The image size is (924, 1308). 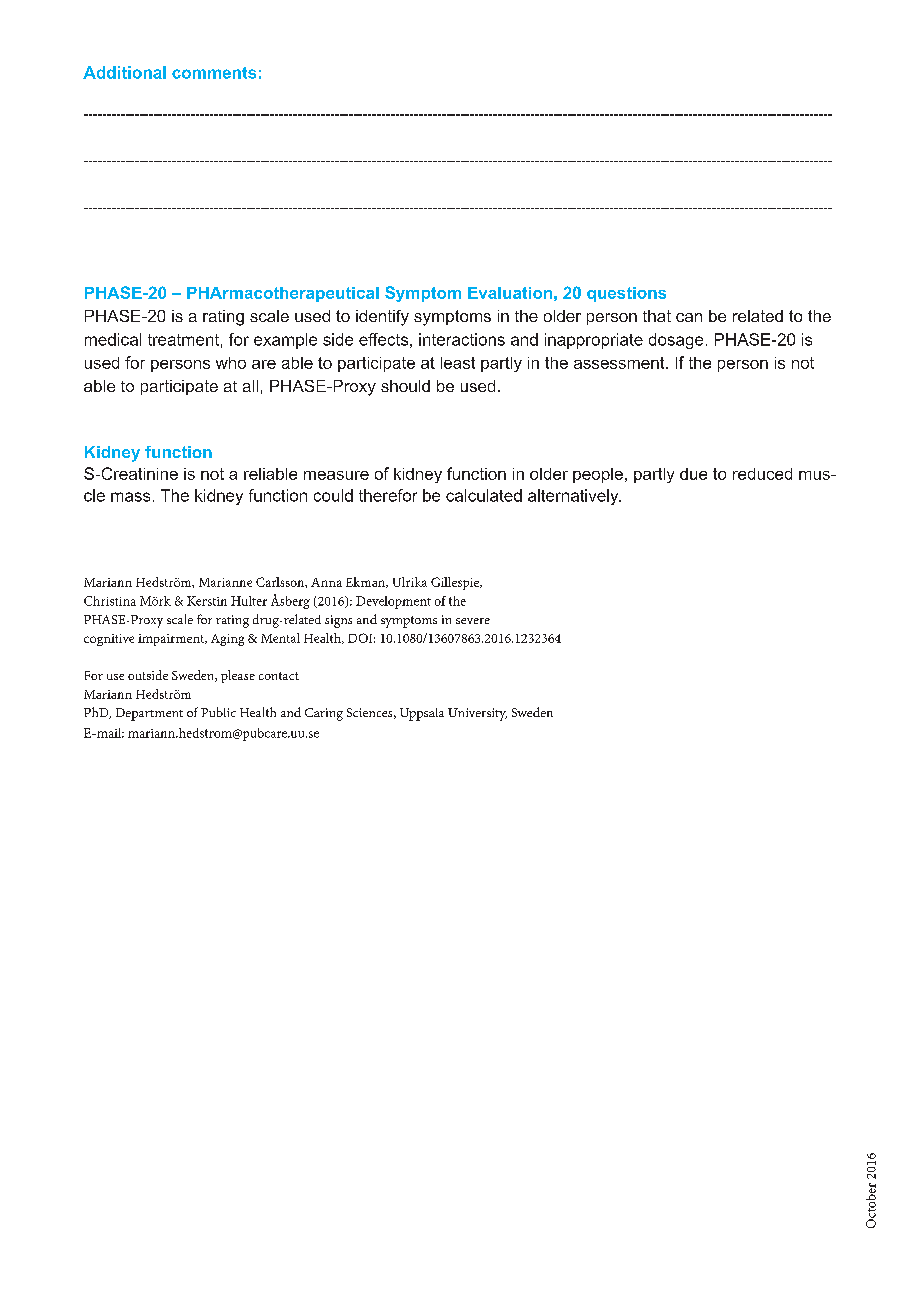 What do you see at coordinates (626, 294) in the screenshot?
I see `questions` at bounding box center [626, 294].
